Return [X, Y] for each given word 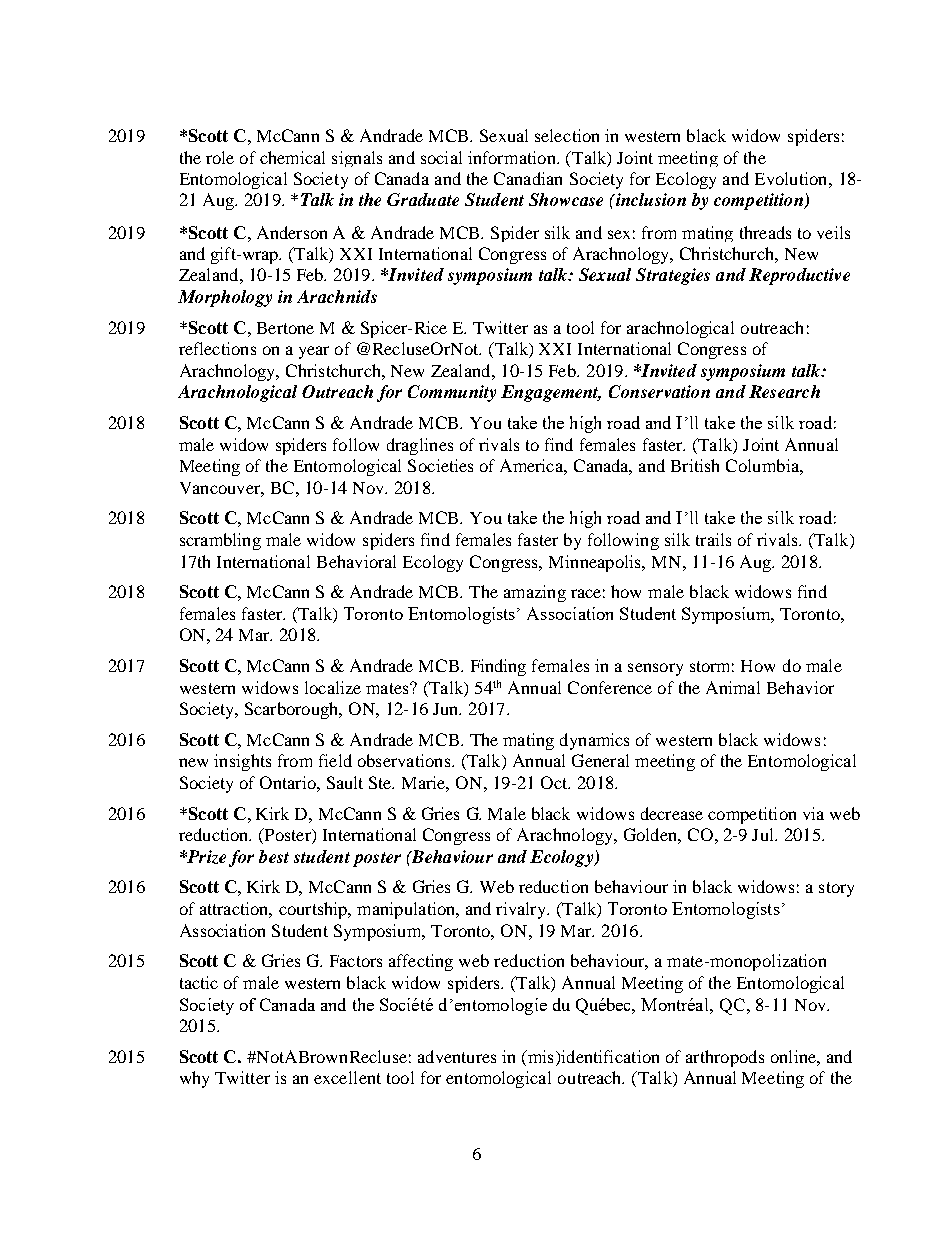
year [314, 352]
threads [765, 232]
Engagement [551, 393]
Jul [764, 834]
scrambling [220, 541]
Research [784, 391]
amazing [535, 593]
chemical [292, 157]
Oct [555, 782]
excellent [347, 1077]
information [513, 157]
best [274, 856]
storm [712, 666]
